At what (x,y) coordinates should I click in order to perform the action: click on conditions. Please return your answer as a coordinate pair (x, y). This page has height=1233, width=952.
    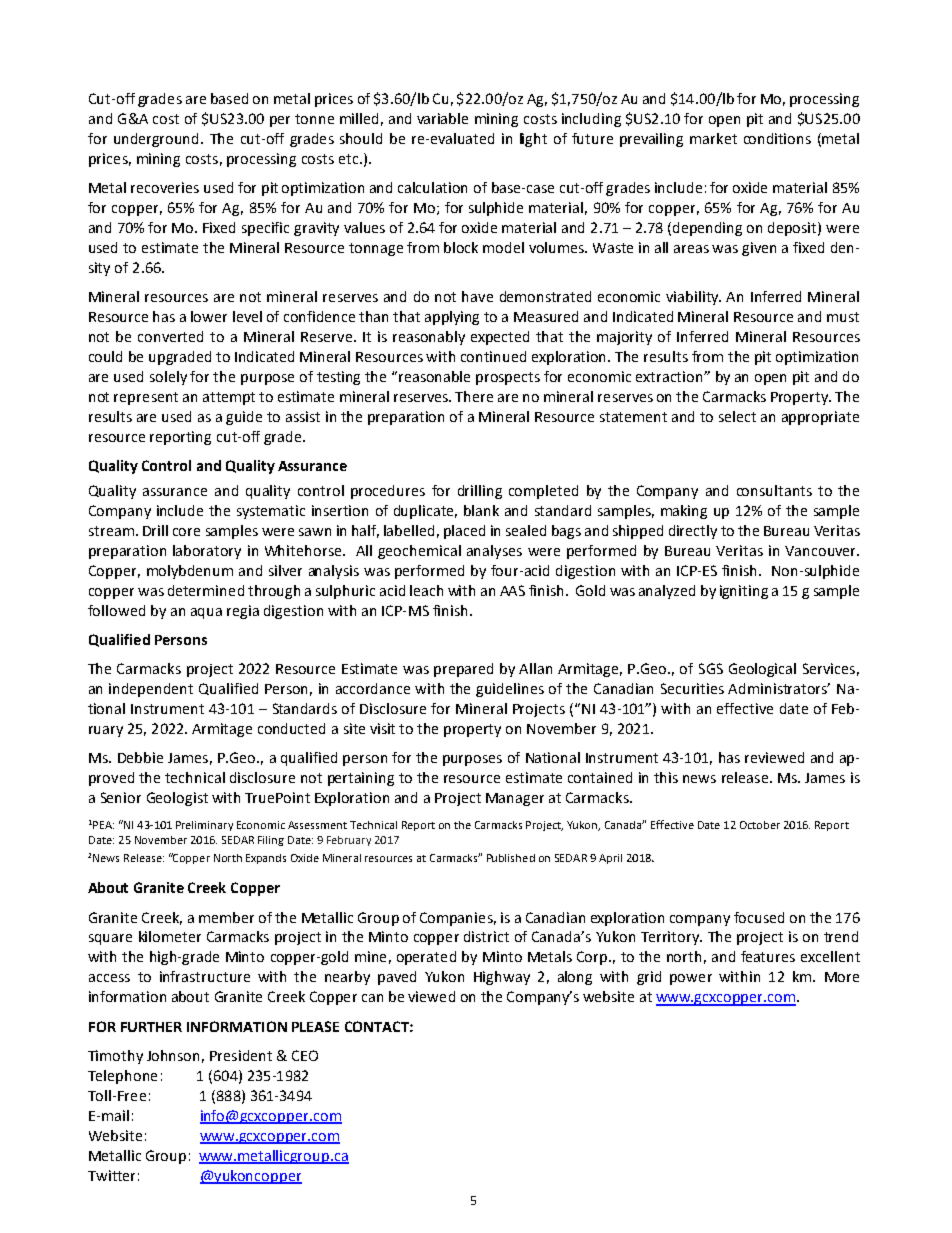
    Looking at the image, I should click on (777, 138).
